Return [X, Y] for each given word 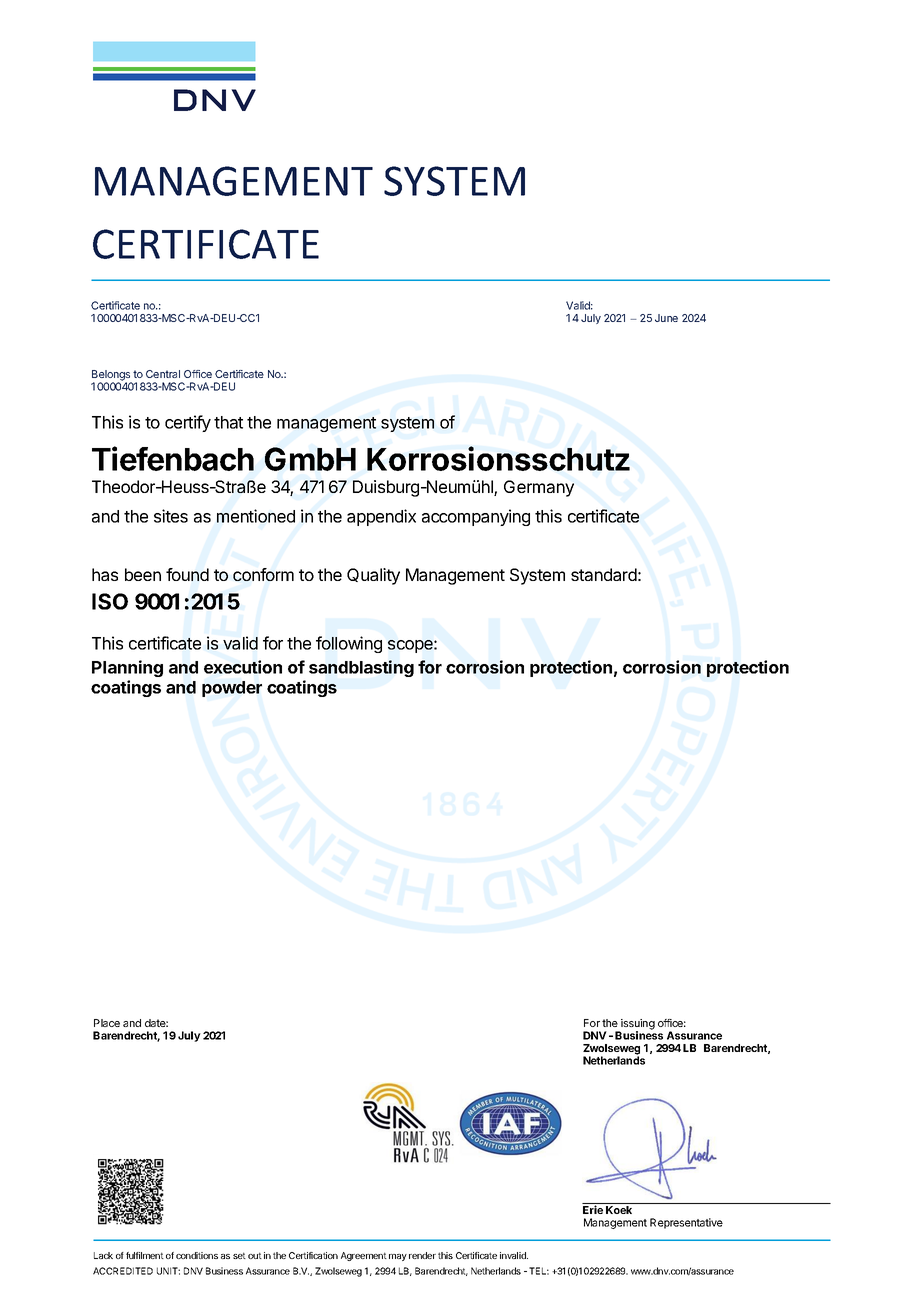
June [666, 318]
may [398, 1257]
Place [107, 1023]
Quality [373, 576]
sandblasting [361, 668]
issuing [637, 1025]
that [228, 422]
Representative [686, 1223]
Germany [539, 488]
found [187, 574]
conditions [197, 1255]
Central [163, 374]
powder [232, 689]
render [422, 1255]
